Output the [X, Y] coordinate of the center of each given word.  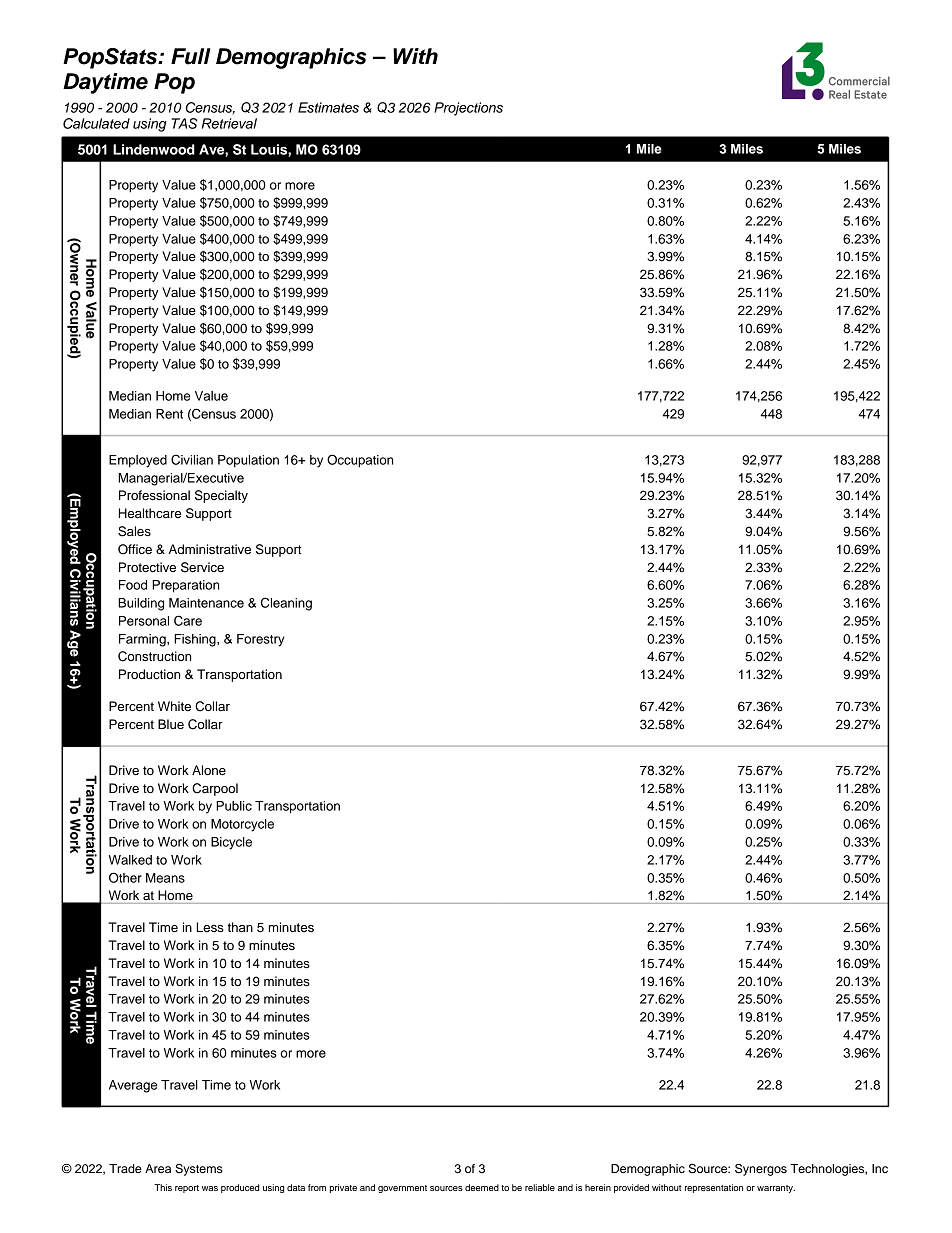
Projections [468, 109]
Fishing [196, 640]
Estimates [328, 107]
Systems [199, 1170]
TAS [184, 123]
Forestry [260, 640]
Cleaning [286, 604]
